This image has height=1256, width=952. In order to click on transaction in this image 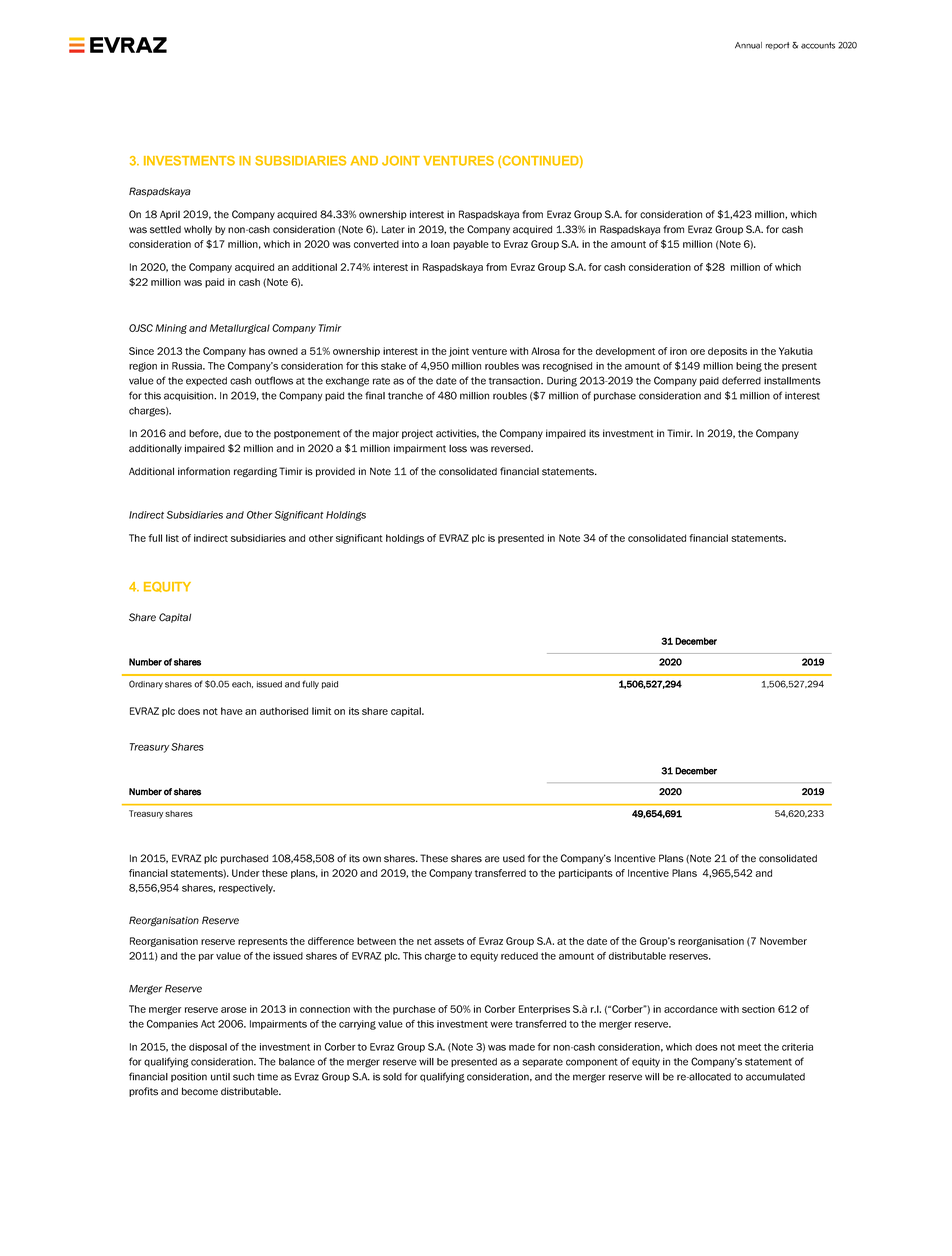, I will do `click(515, 381)`.
